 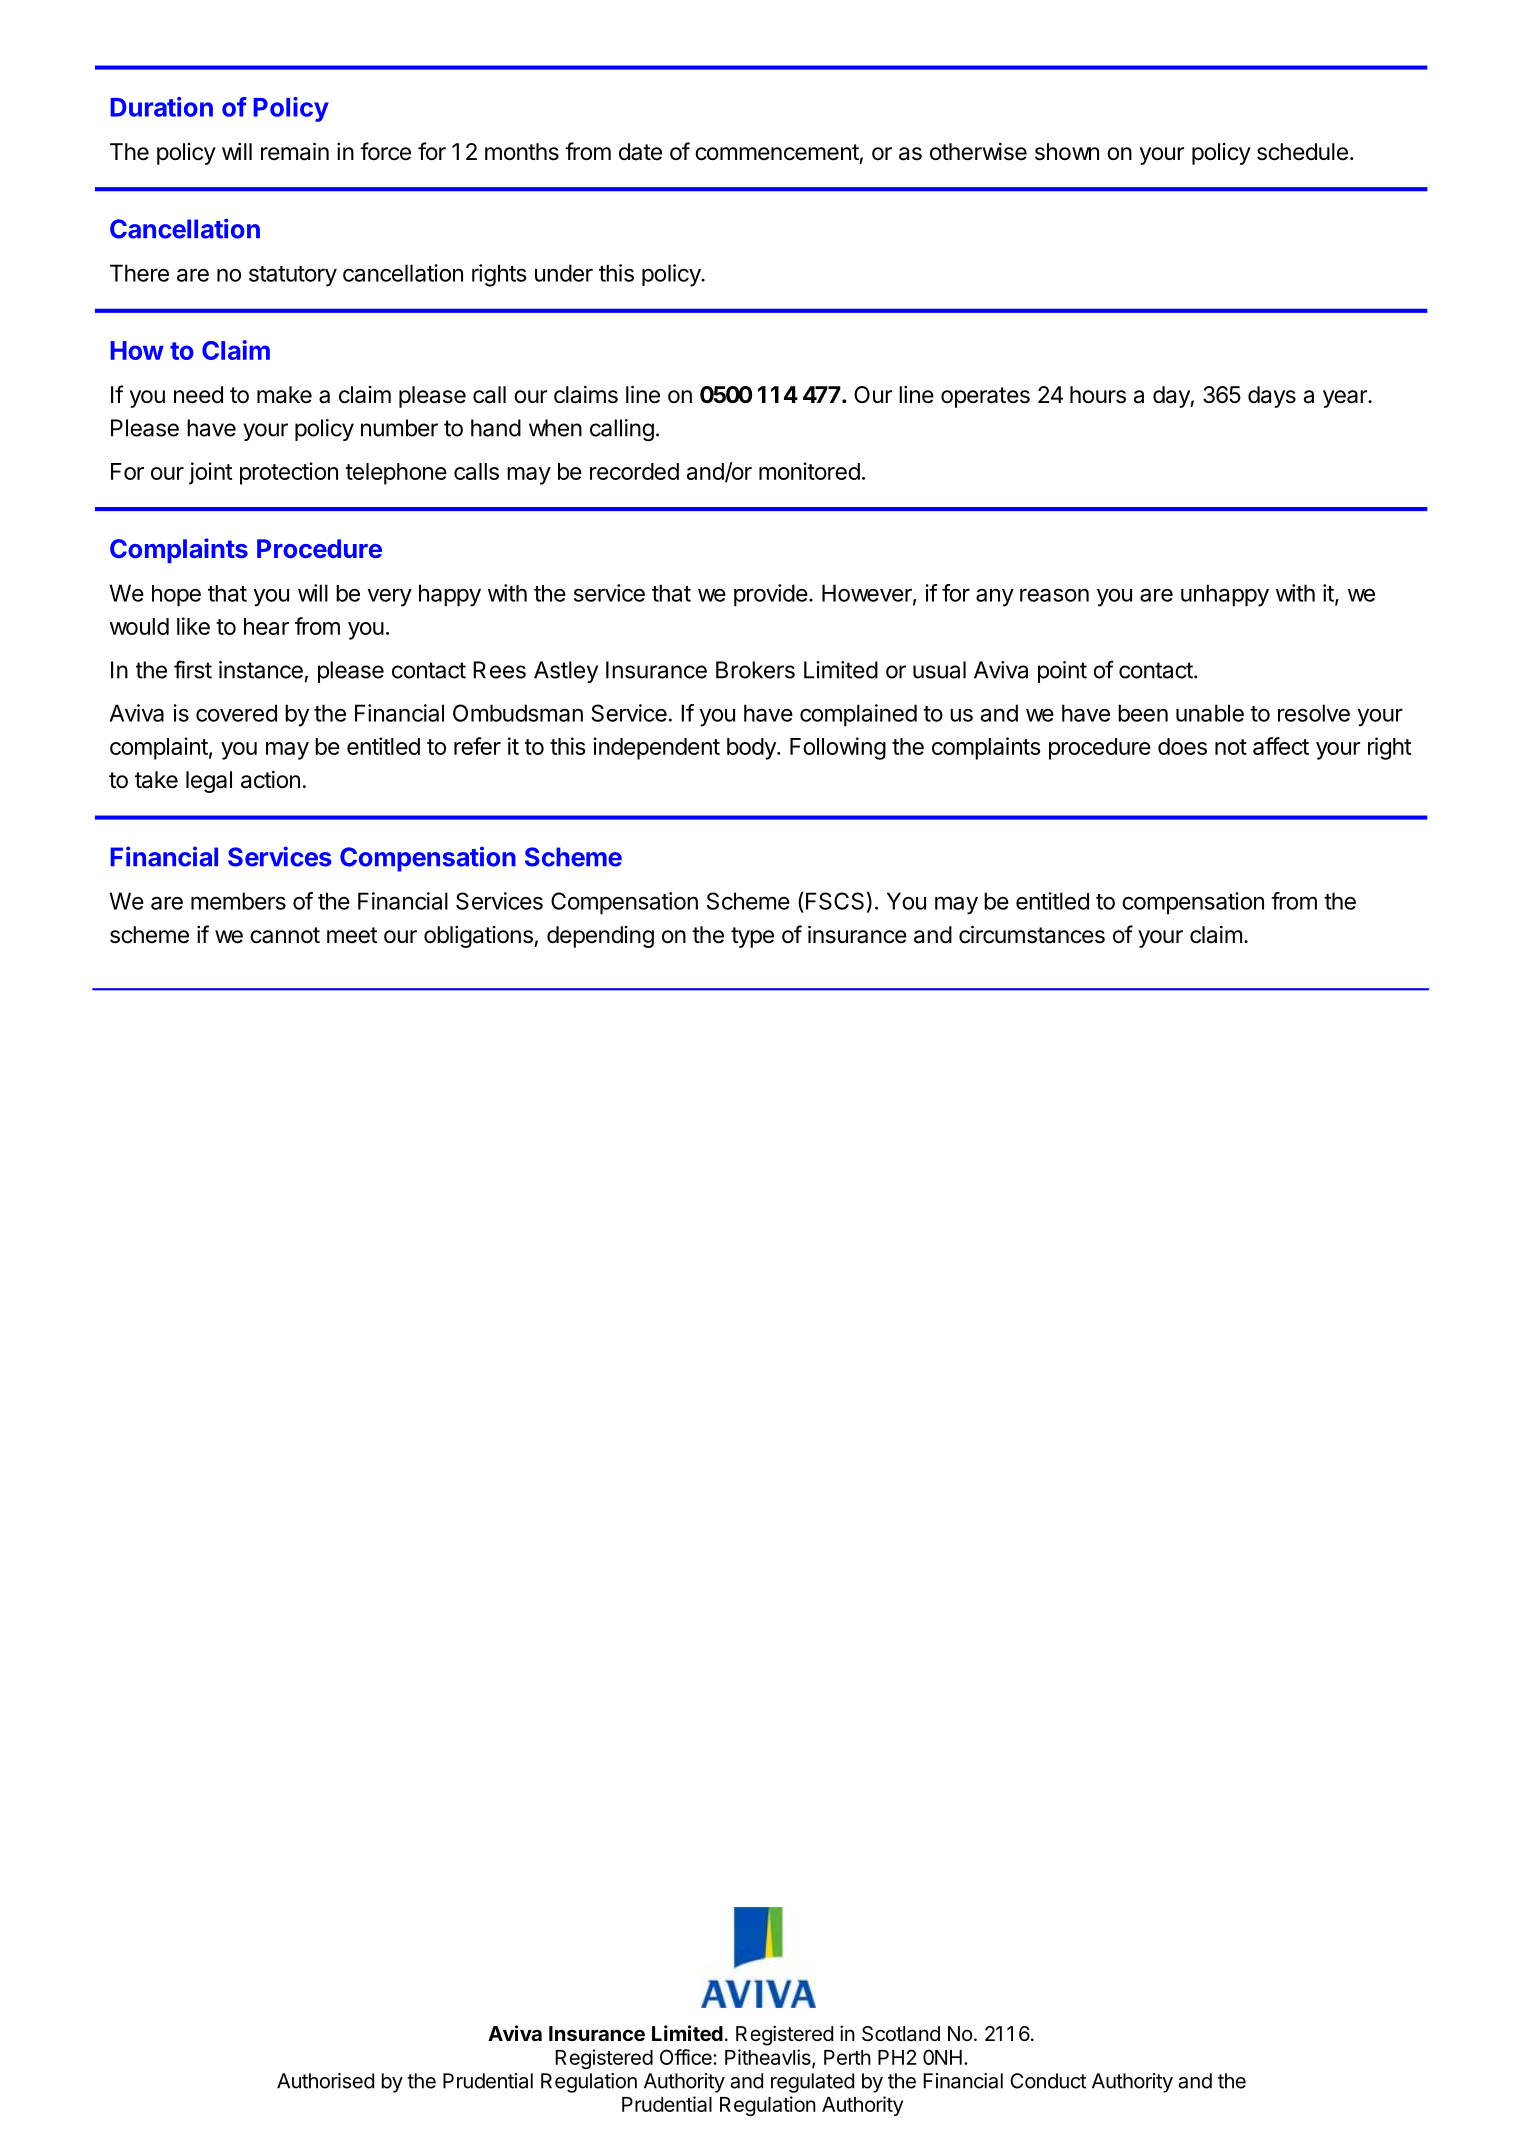 I want to click on Office, so click(x=687, y=2057).
